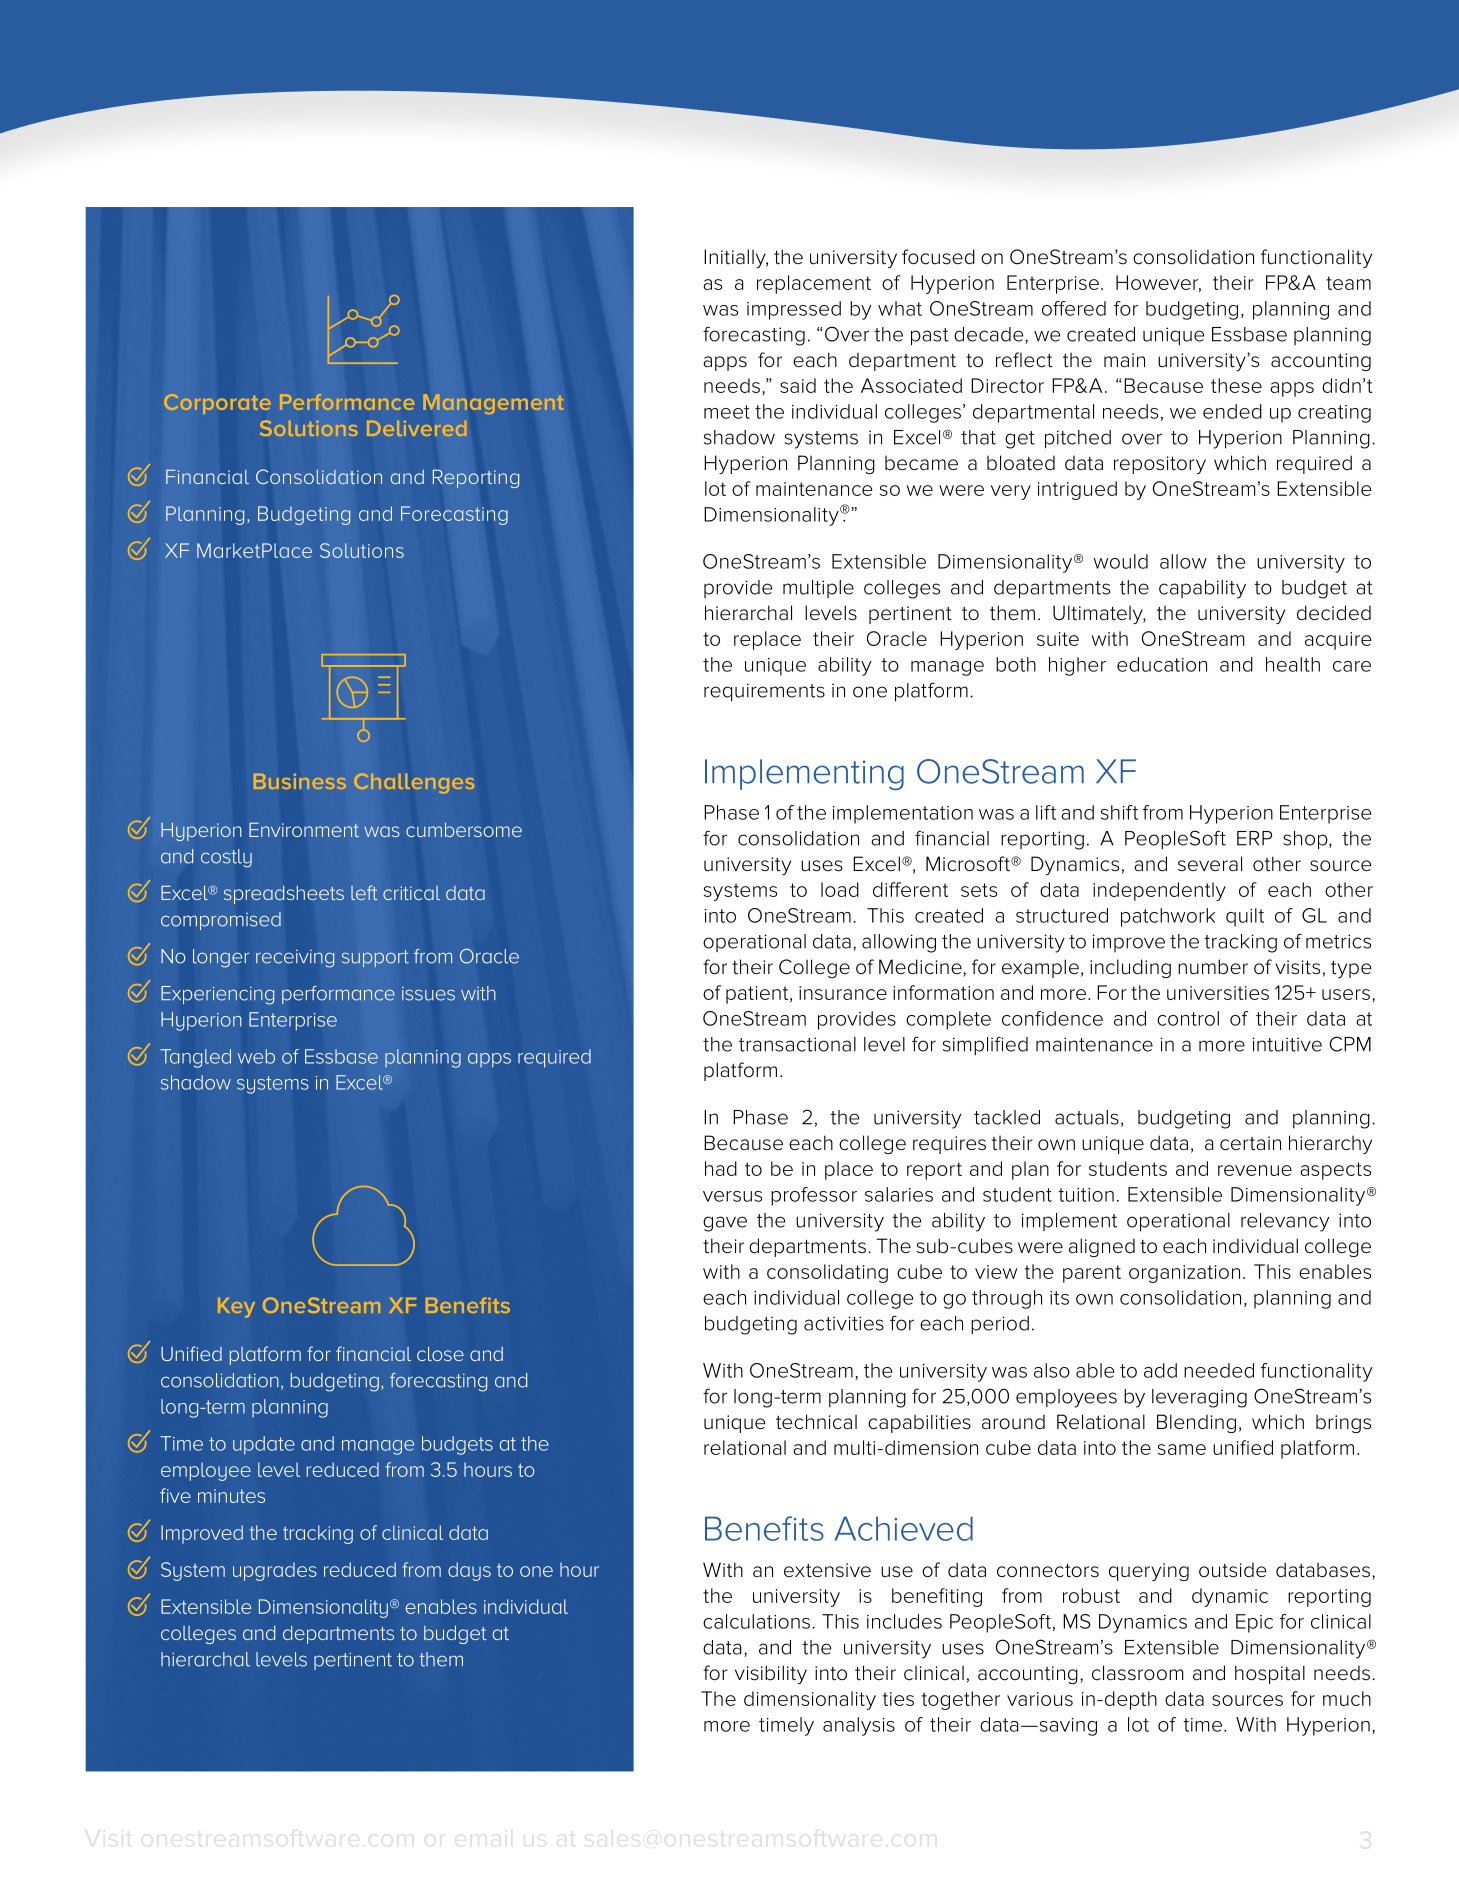 The image size is (1459, 1888). I want to click on impressed, so click(794, 310).
